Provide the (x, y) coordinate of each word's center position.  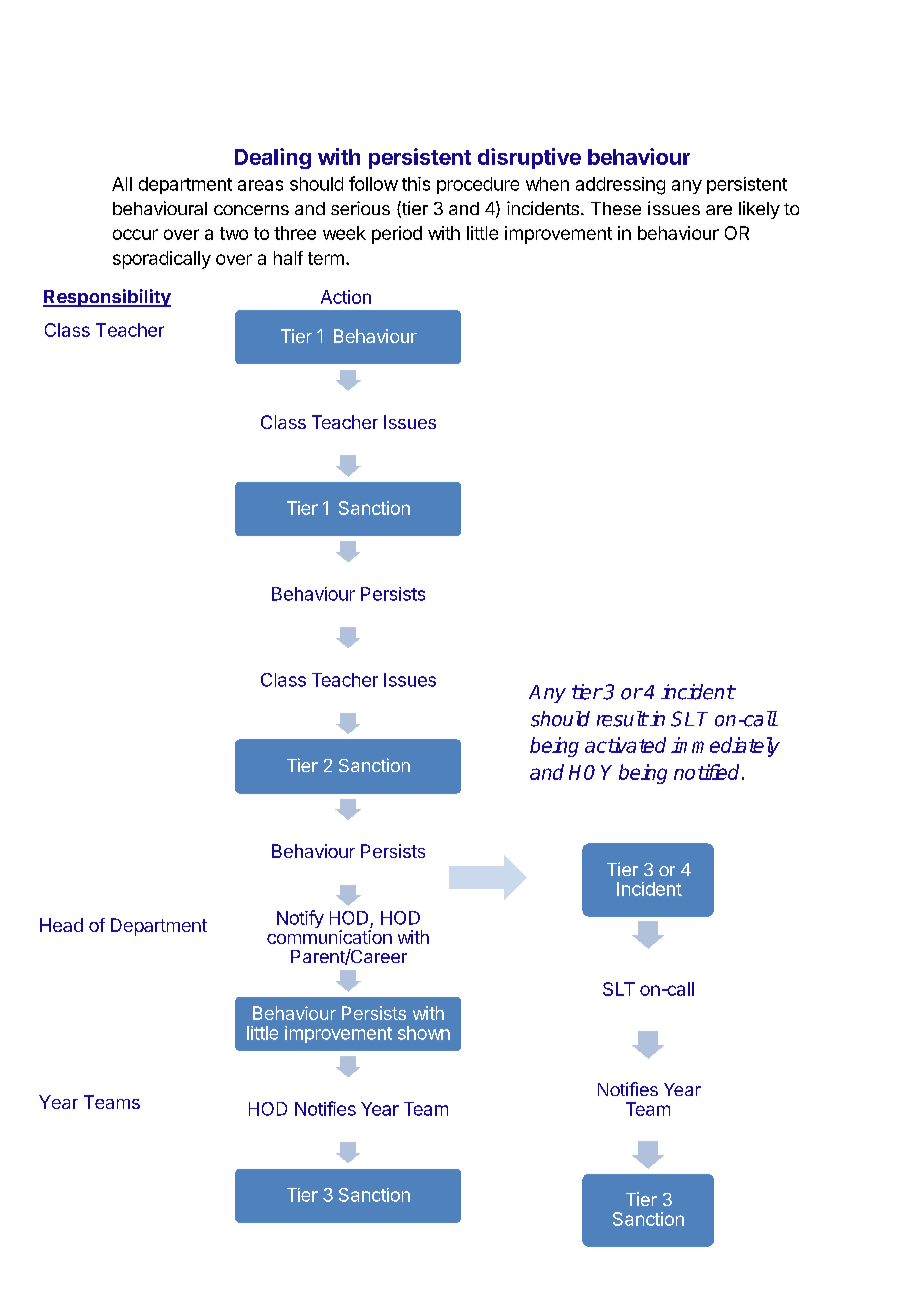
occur (135, 234)
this (416, 184)
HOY (590, 772)
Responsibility (107, 298)
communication (329, 937)
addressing (620, 186)
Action (346, 297)
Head (61, 925)
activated (625, 745)
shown (424, 1033)
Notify (300, 919)
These (616, 208)
